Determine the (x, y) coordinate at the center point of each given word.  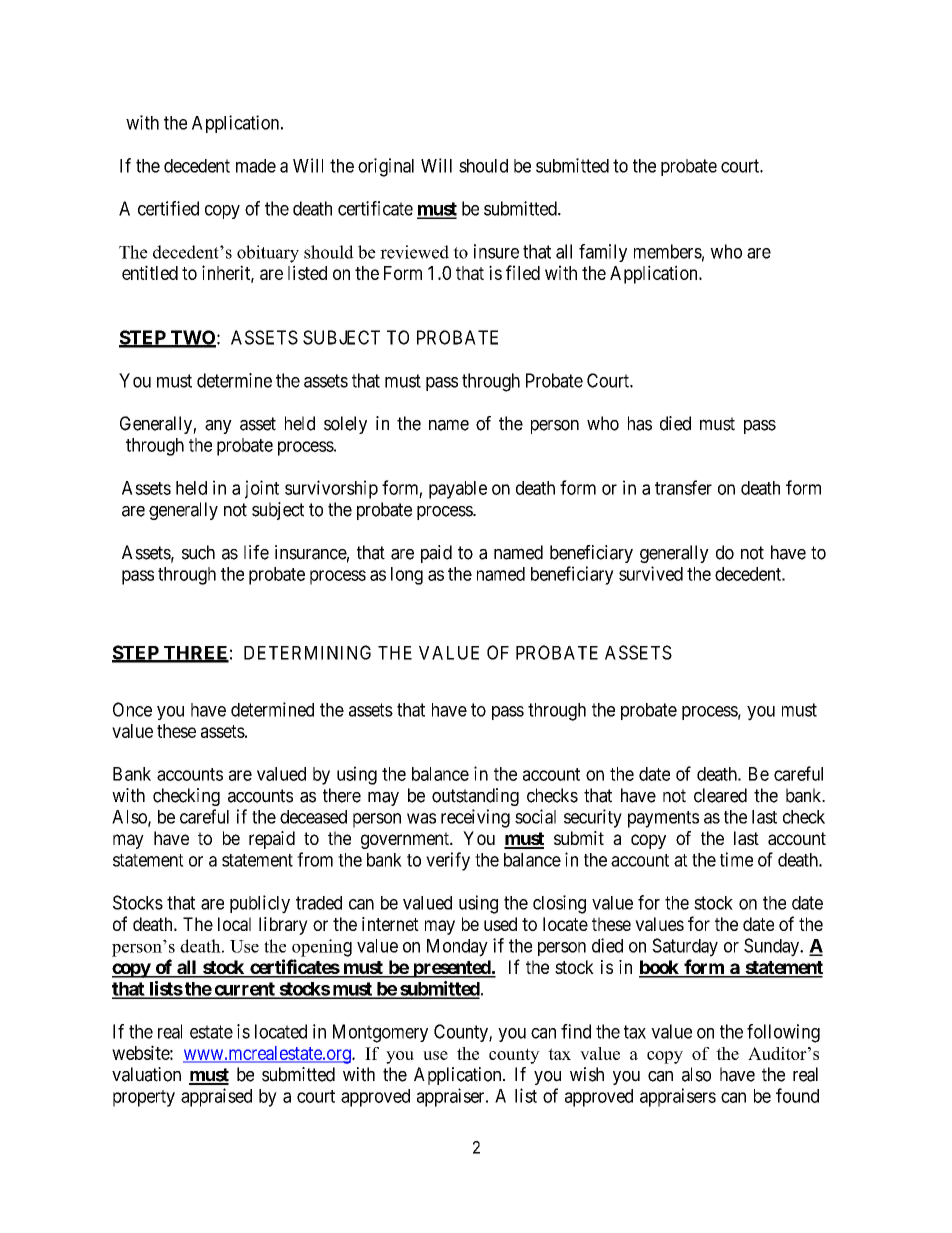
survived (651, 573)
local (234, 924)
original (386, 167)
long (407, 576)
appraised (216, 1097)
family (603, 253)
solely (345, 425)
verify (448, 861)
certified (168, 208)
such (198, 552)
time (736, 859)
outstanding (475, 797)
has (640, 423)
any (218, 427)
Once (132, 709)
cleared (720, 795)
